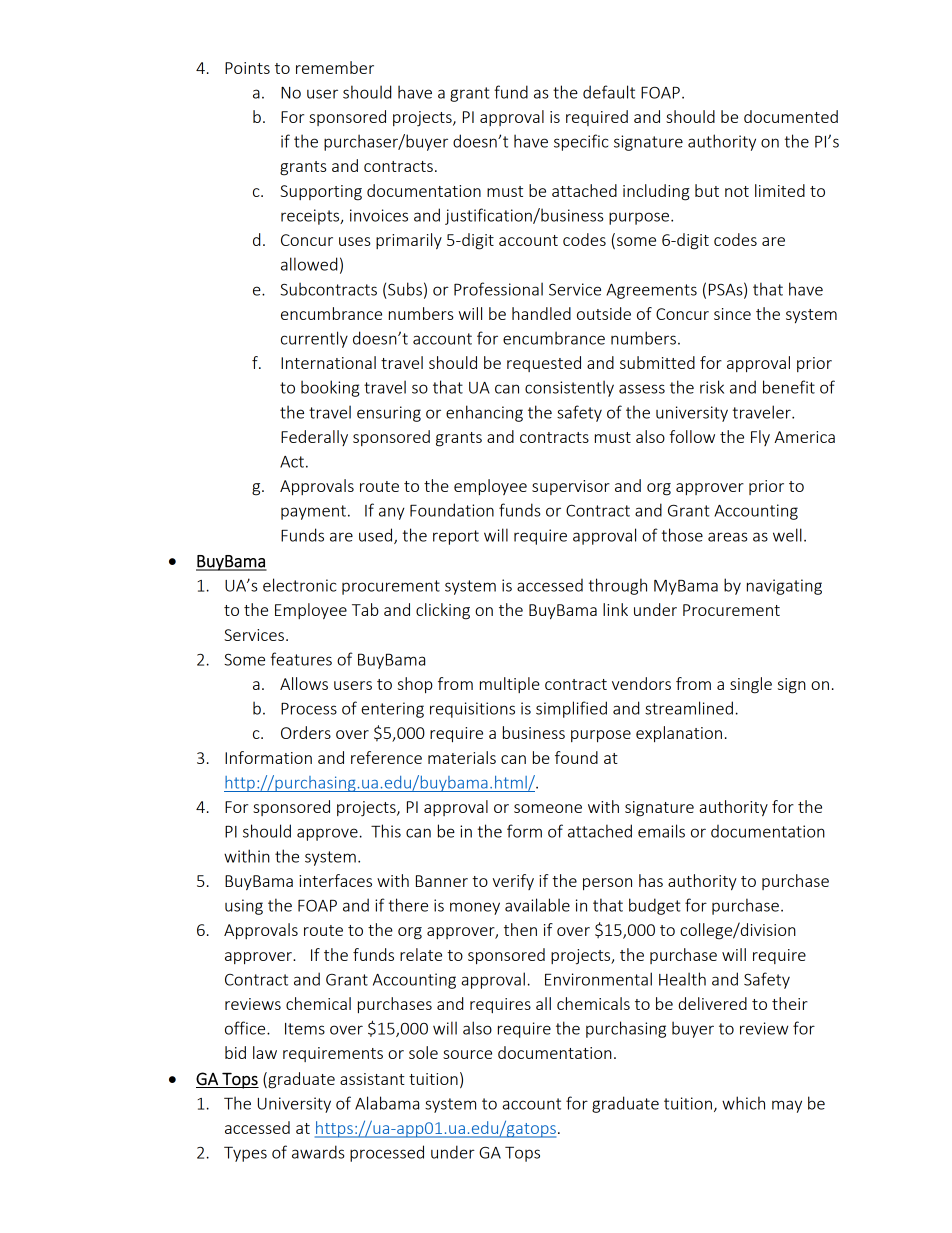 Image resolution: width=952 pixels, height=1233 pixels. I want to click on remember, so click(335, 67).
